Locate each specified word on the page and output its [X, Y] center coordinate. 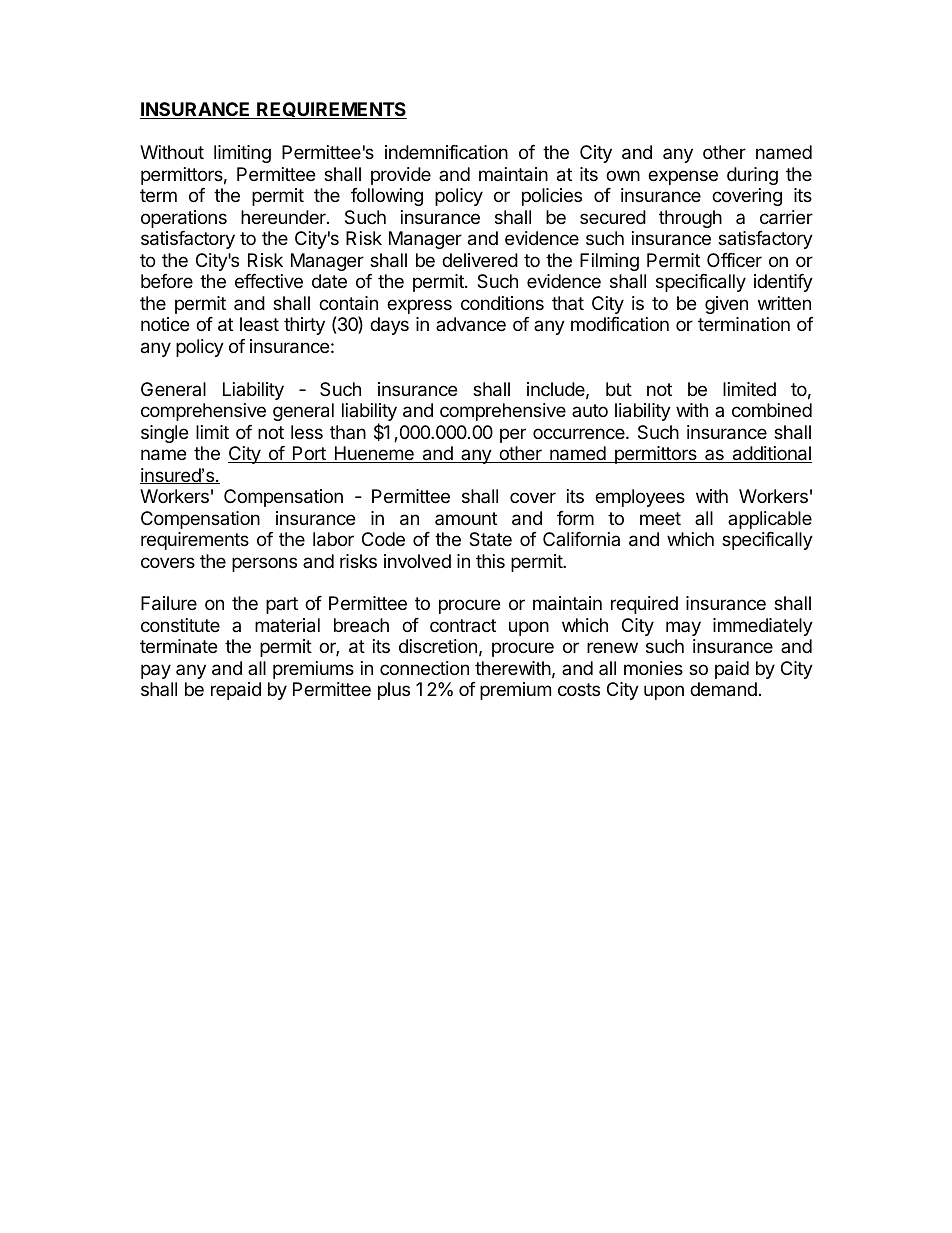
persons [264, 564]
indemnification [446, 152]
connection [424, 668]
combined [772, 410]
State [490, 539]
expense [683, 177]
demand [723, 689]
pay [156, 671]
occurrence [580, 433]
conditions [502, 303]
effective [269, 281]
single [164, 434]
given [726, 305]
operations [184, 219]
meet [660, 518]
